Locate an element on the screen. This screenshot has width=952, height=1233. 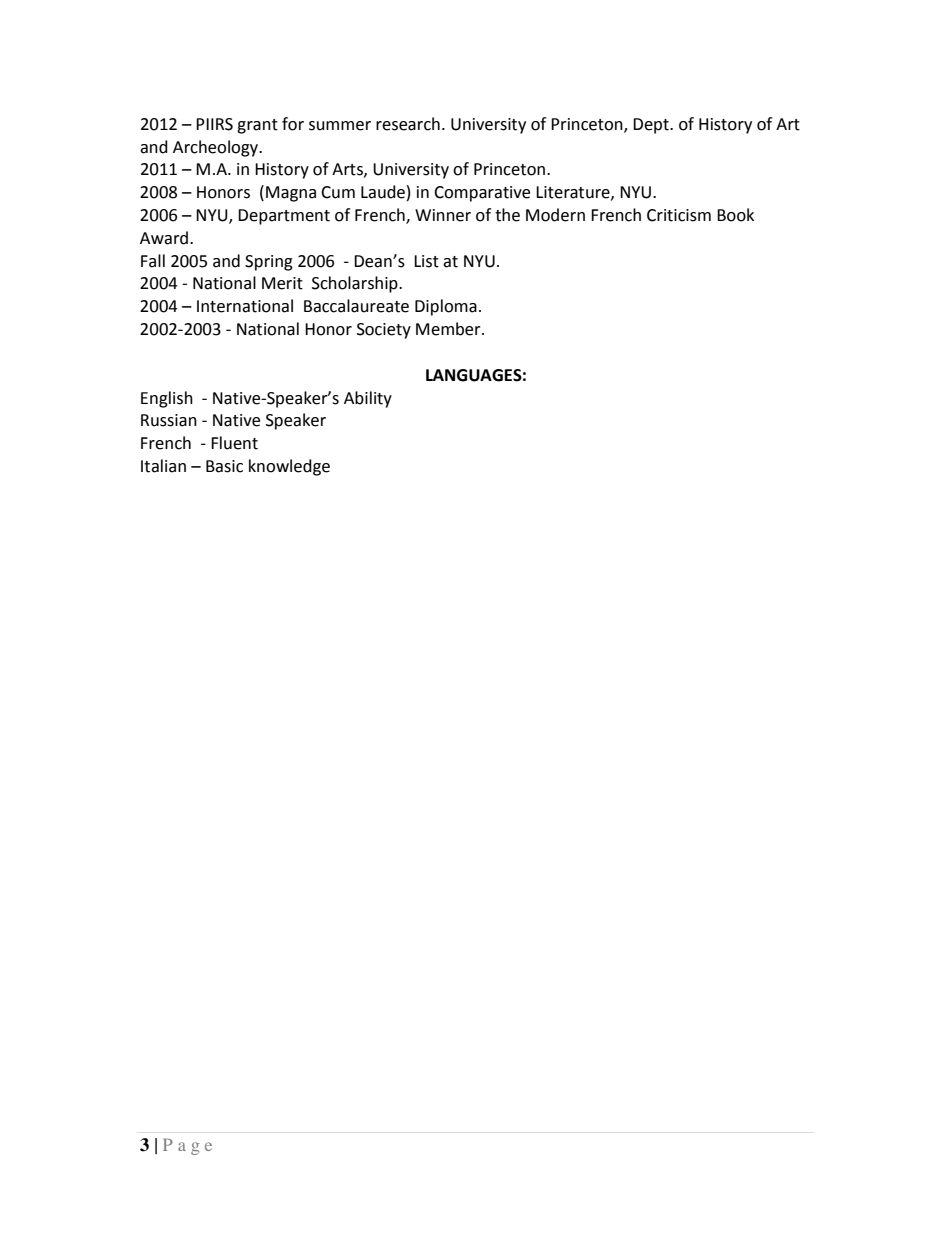
Page is located at coordinates (187, 1146).
